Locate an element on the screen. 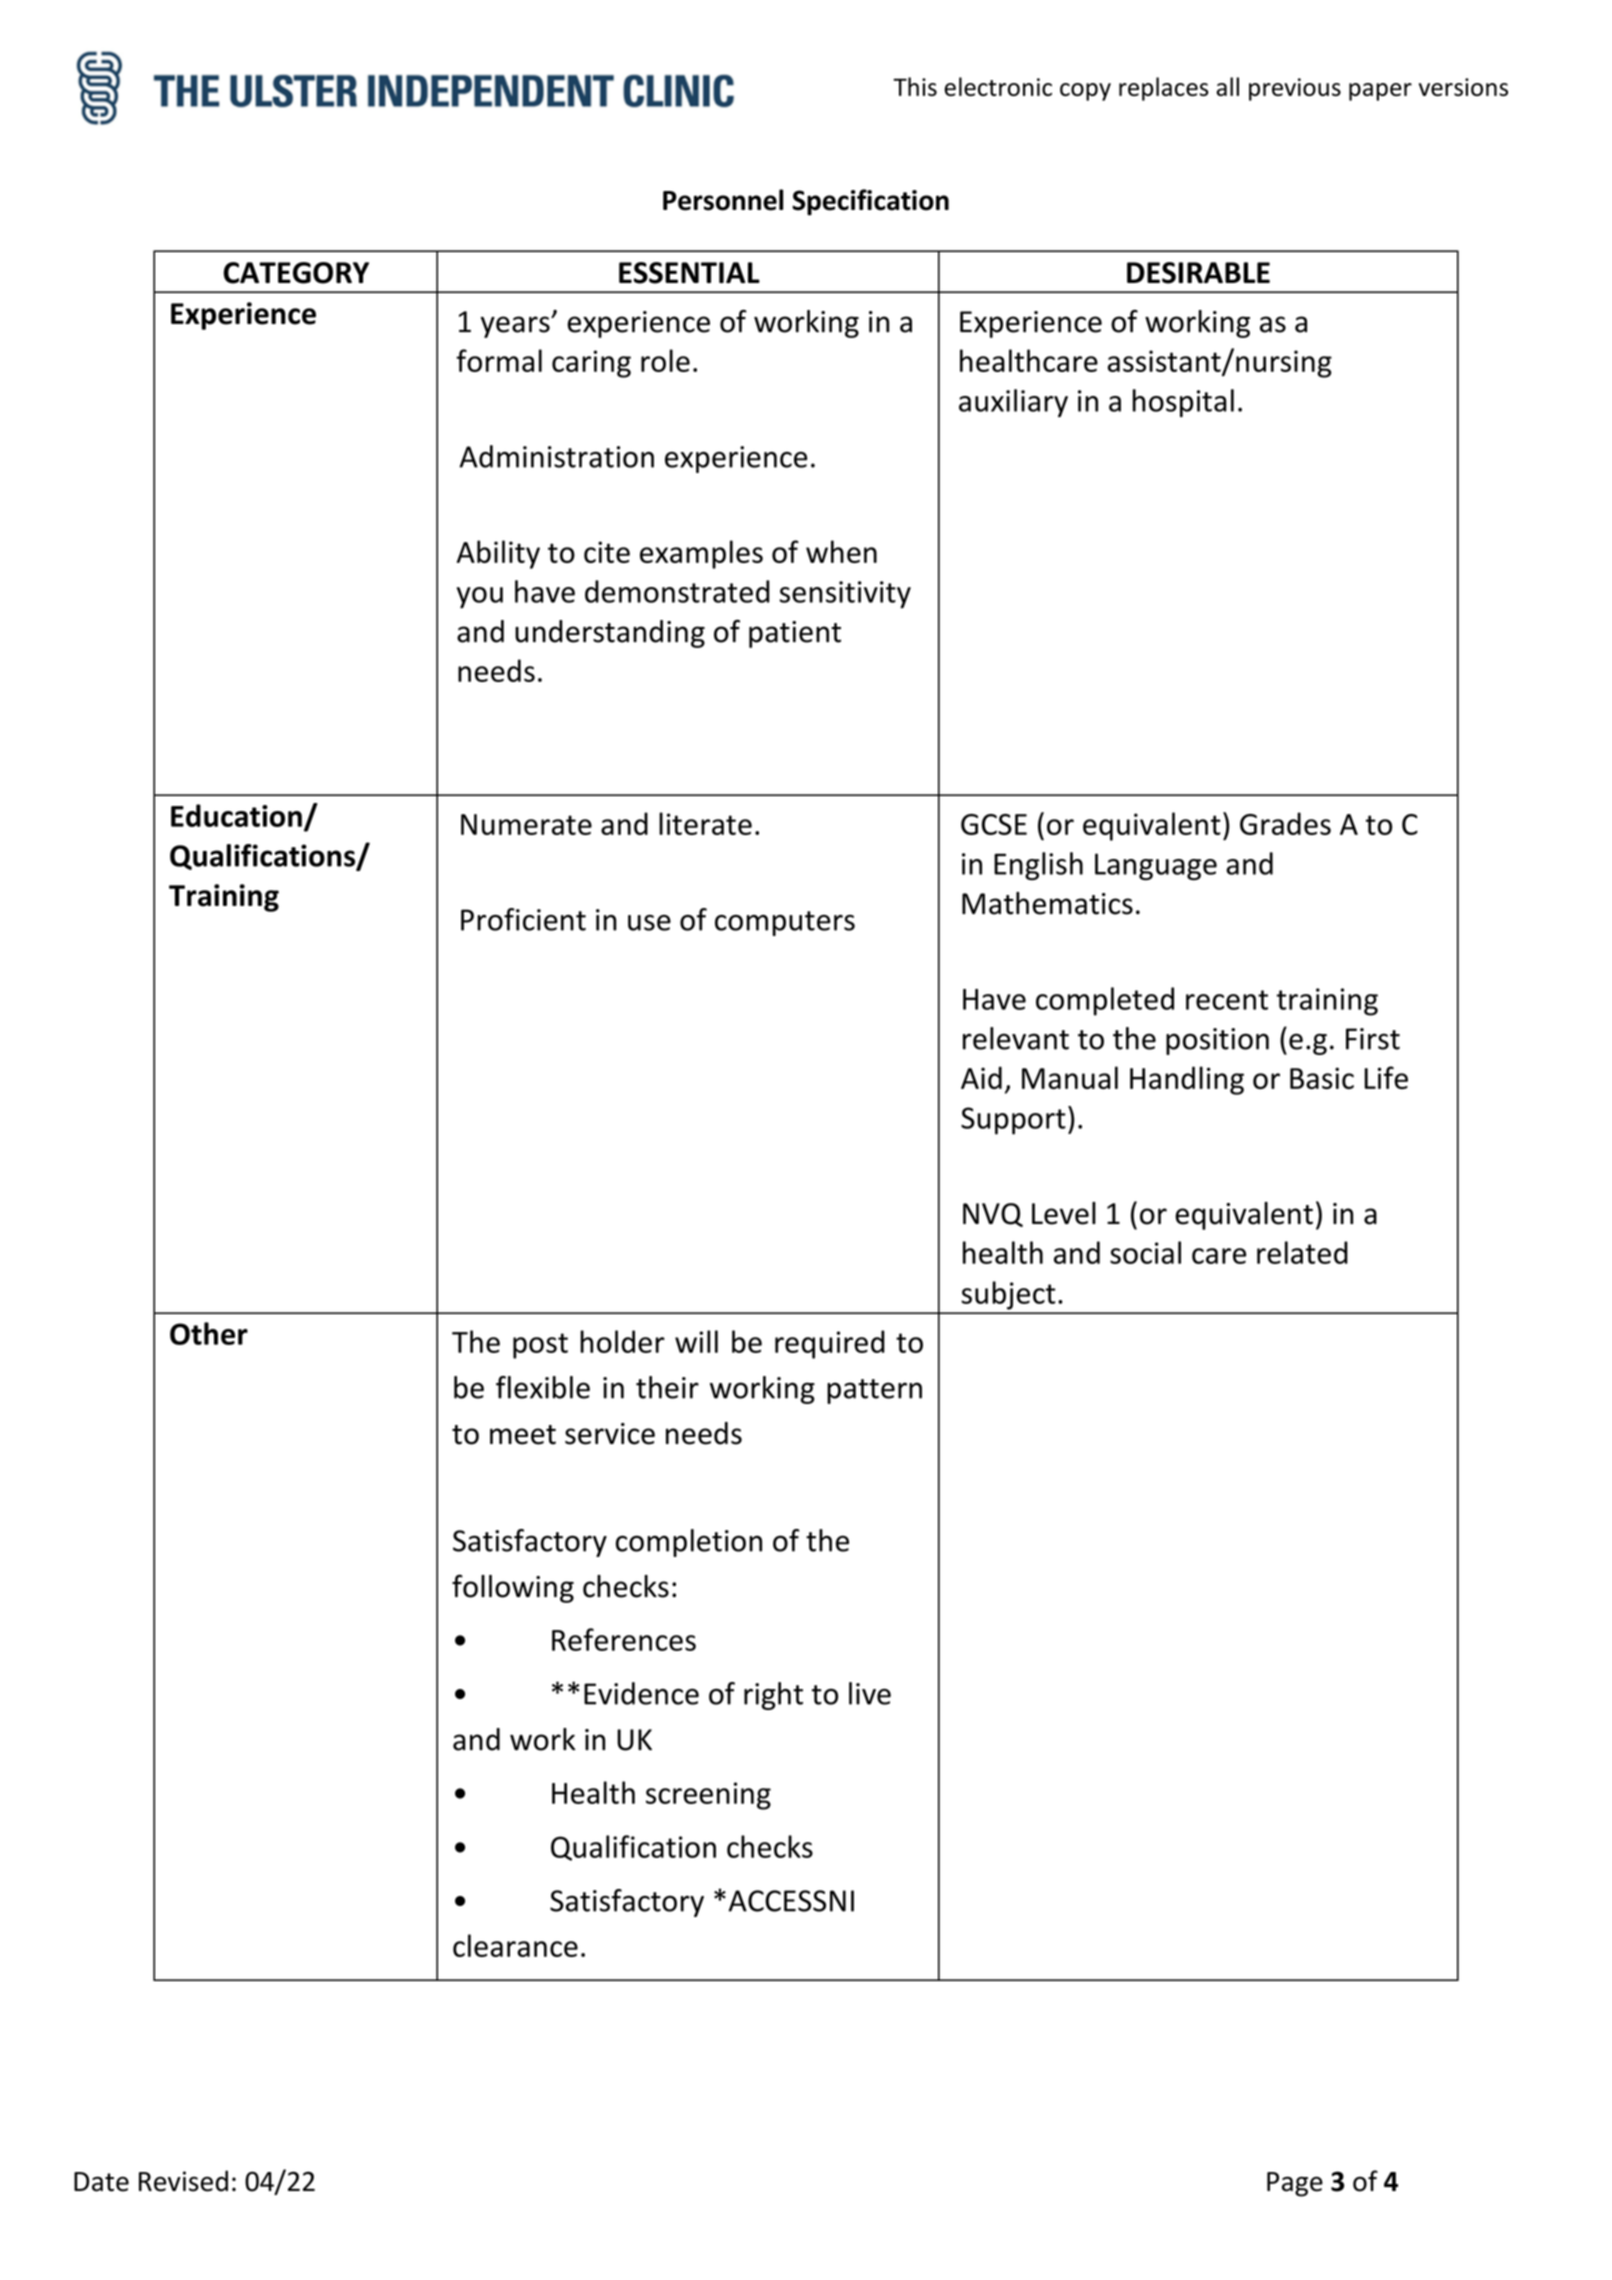  Basic is located at coordinates (1322, 1078).
